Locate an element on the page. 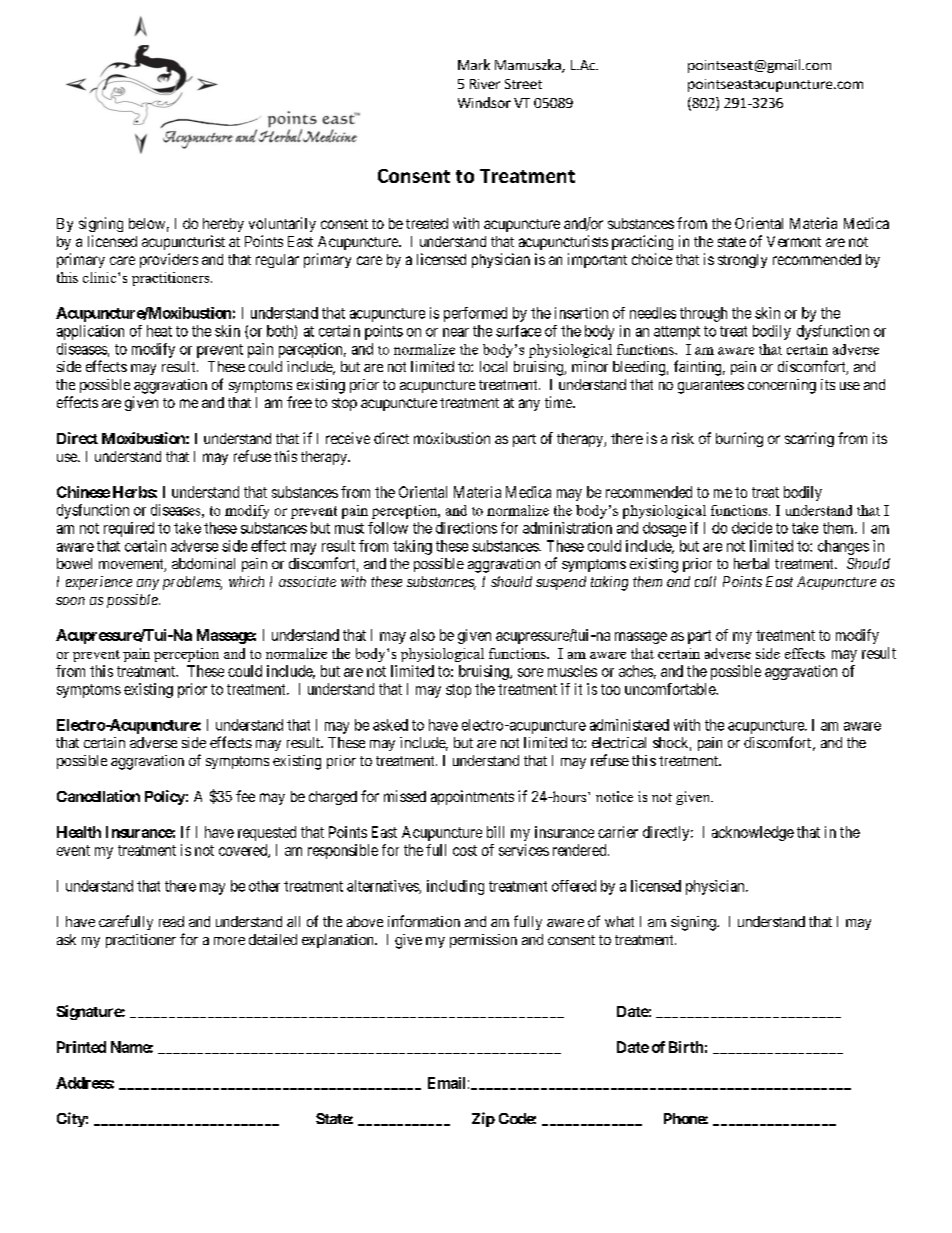 The image size is (952, 1233). Zip is located at coordinates (483, 1119).
